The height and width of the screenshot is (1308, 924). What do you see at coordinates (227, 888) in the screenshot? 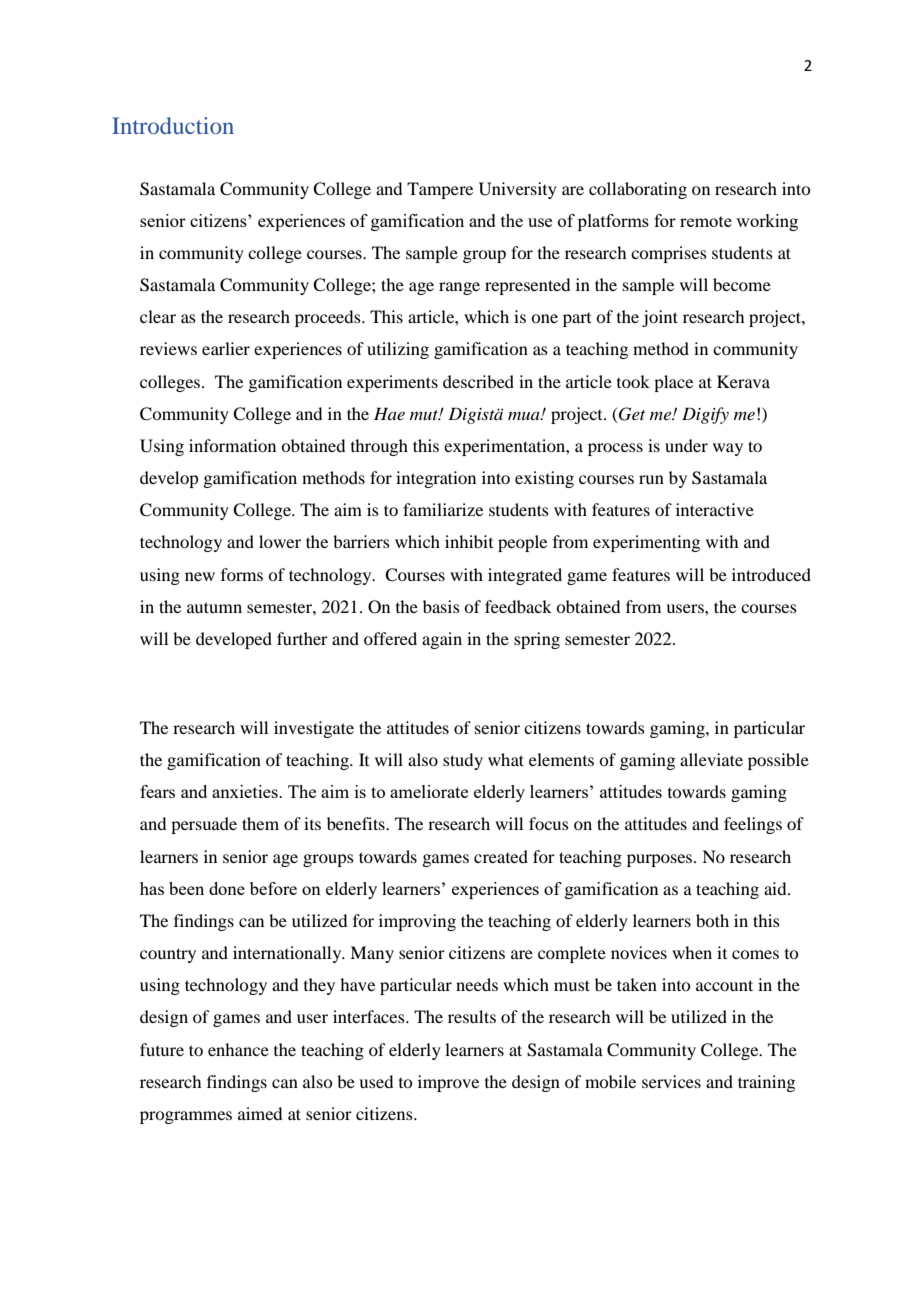
I see `done` at bounding box center [227, 888].
